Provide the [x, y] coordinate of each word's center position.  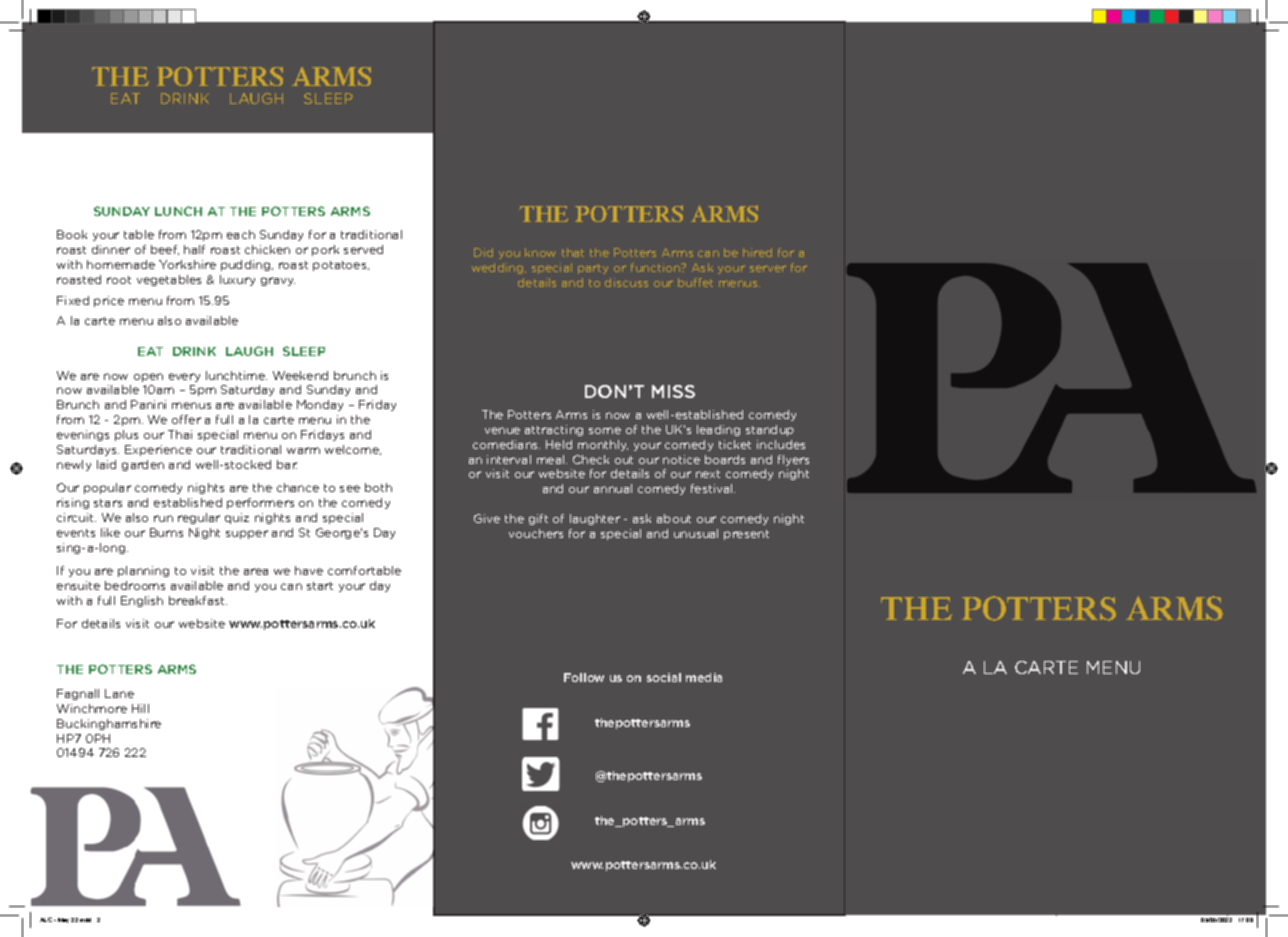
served [363, 249]
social [664, 677]
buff [690, 282]
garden [143, 465]
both [378, 487]
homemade [121, 264]
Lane [119, 693]
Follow [584, 677]
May [63, 920]
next [708, 474]
